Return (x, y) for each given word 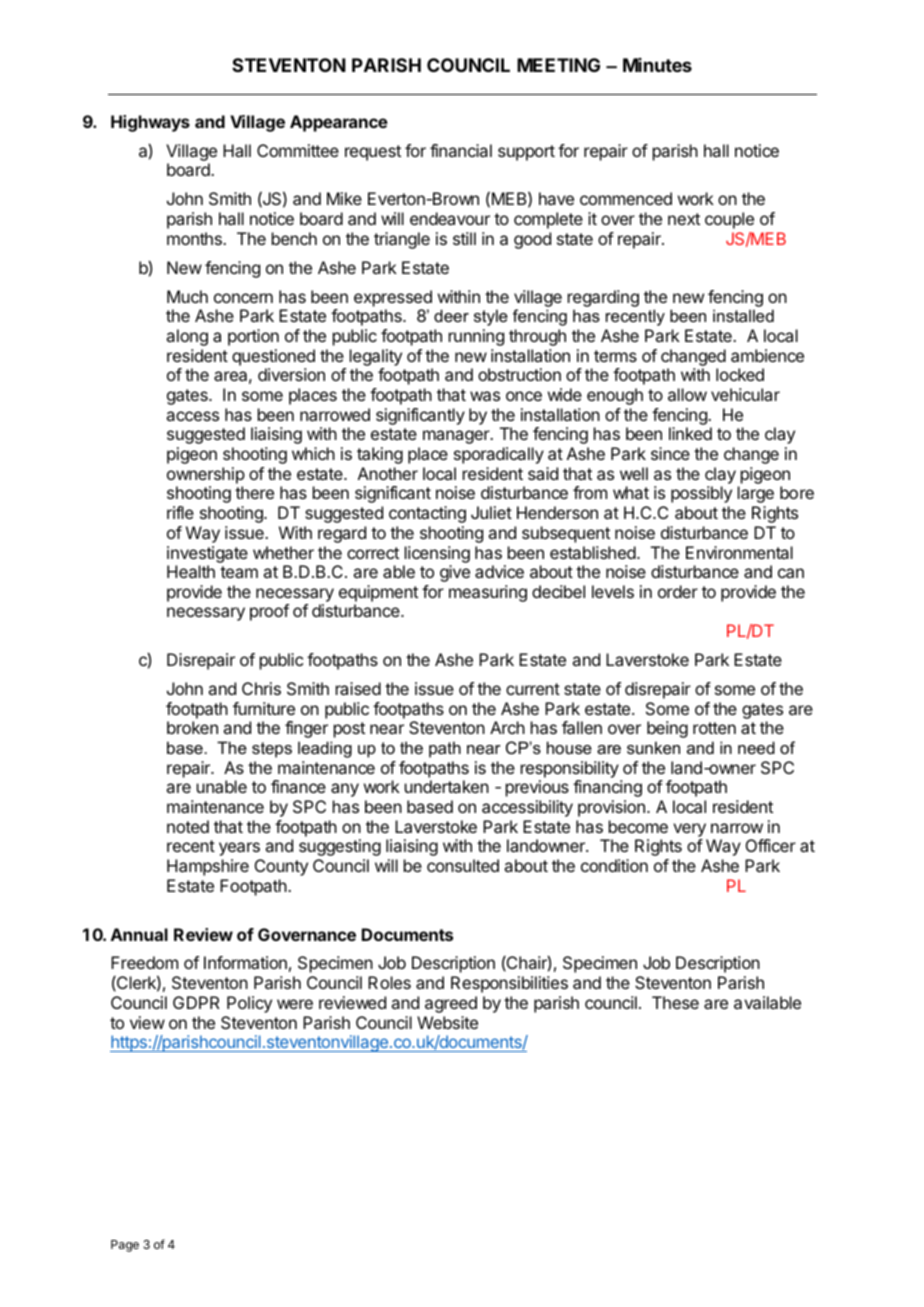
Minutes (657, 65)
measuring (488, 593)
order (678, 591)
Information (245, 962)
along (187, 337)
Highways (150, 123)
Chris (261, 688)
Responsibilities (509, 984)
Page (125, 1246)
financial (461, 150)
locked (740, 374)
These (675, 1002)
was (485, 396)
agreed (451, 1004)
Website (447, 1022)
